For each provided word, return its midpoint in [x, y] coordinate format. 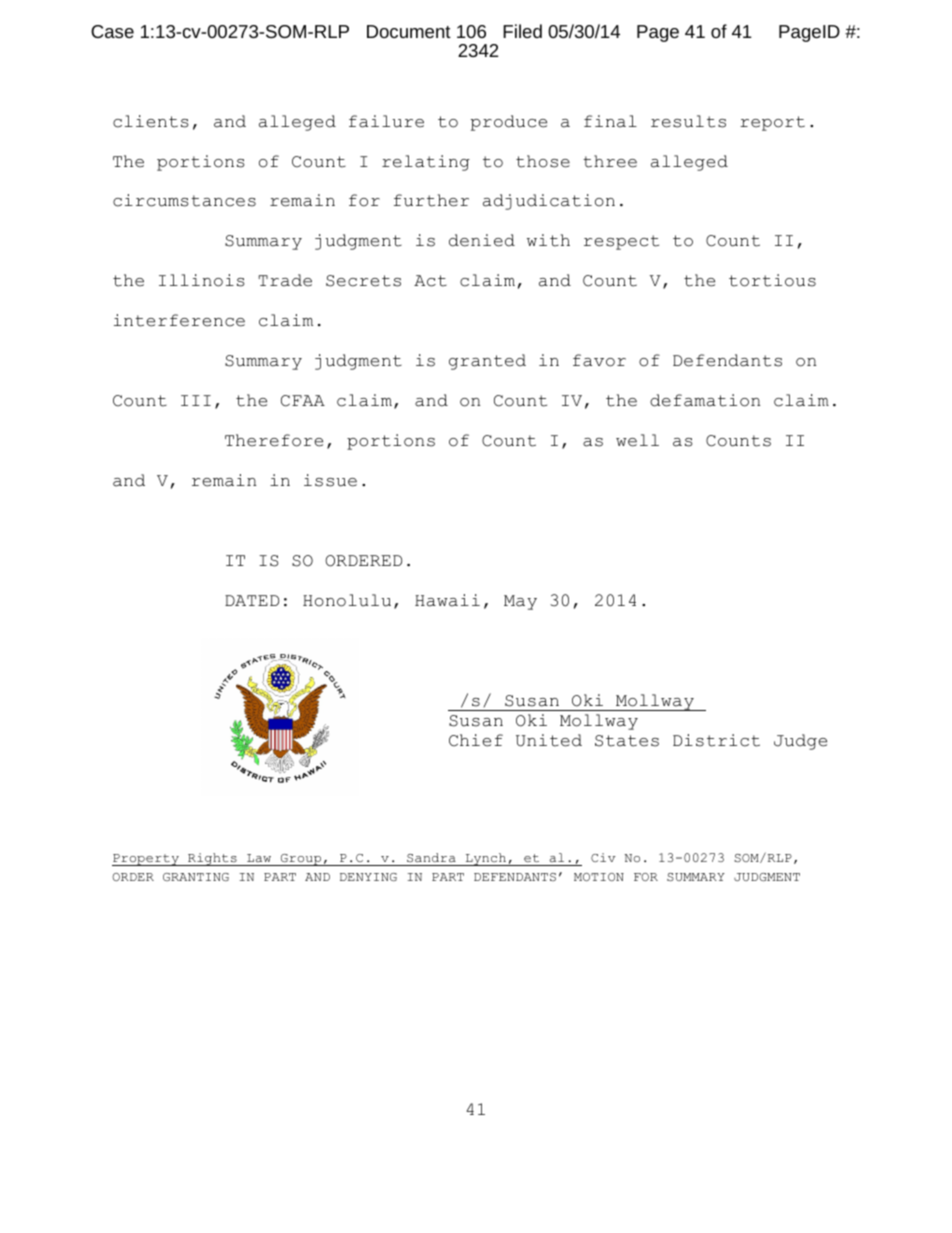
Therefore [274, 440]
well [637, 440]
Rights [212, 859]
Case [112, 31]
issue [330, 480]
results [688, 121]
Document [409, 31]
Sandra [431, 857]
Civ [603, 857]
